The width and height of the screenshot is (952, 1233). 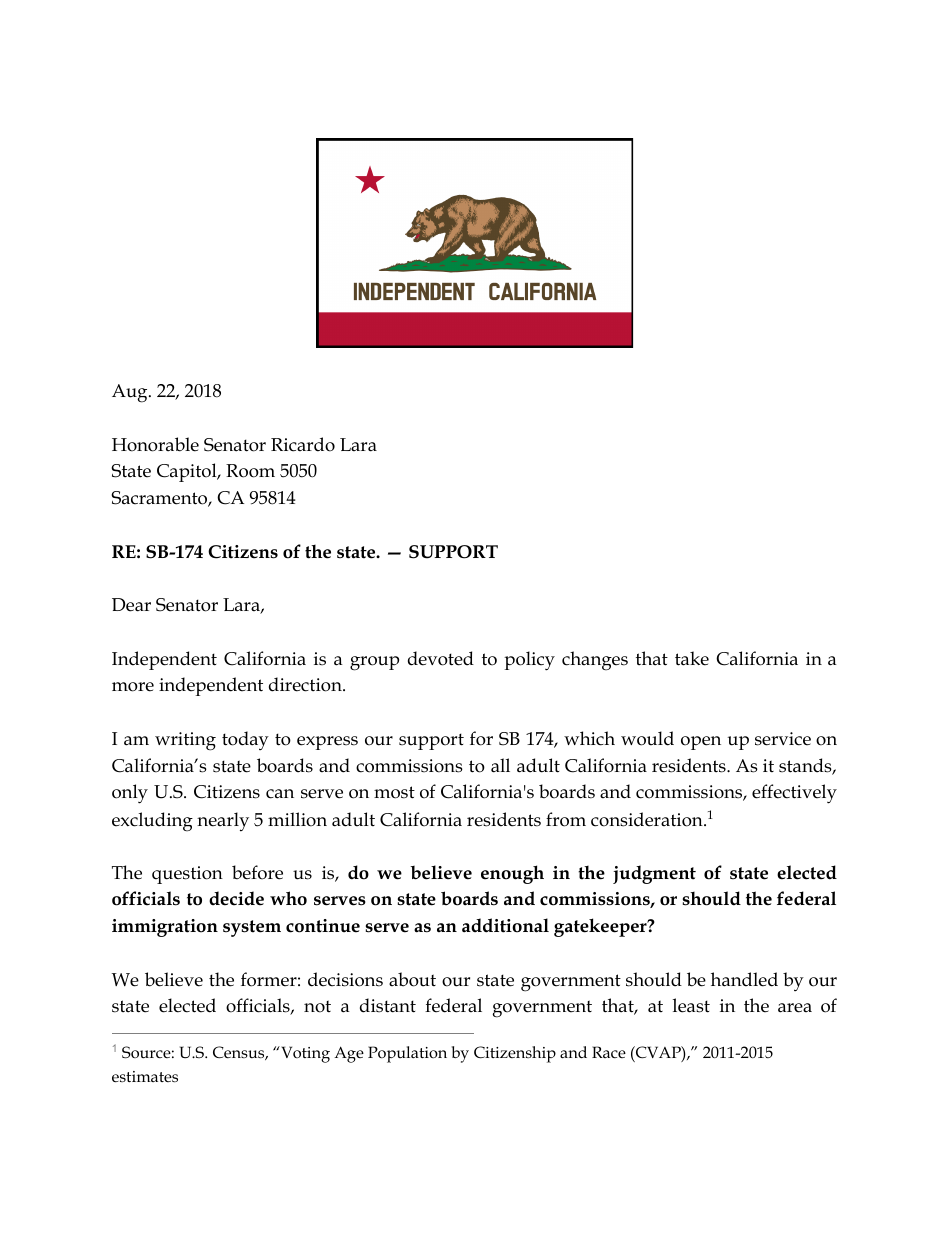 What do you see at coordinates (441, 658) in the screenshot?
I see `devoted` at bounding box center [441, 658].
